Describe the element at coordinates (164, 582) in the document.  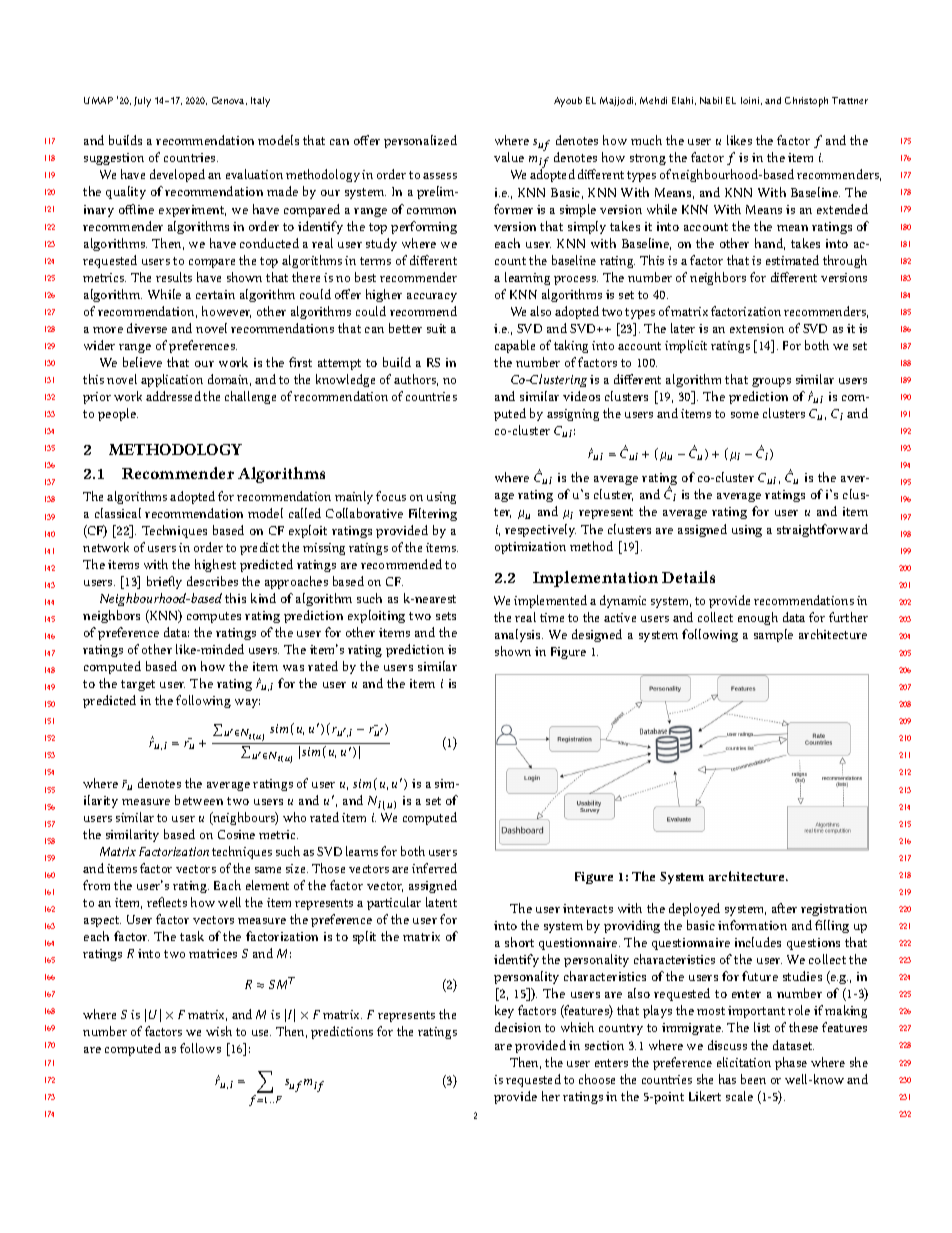
I see `briefly` at that location.
